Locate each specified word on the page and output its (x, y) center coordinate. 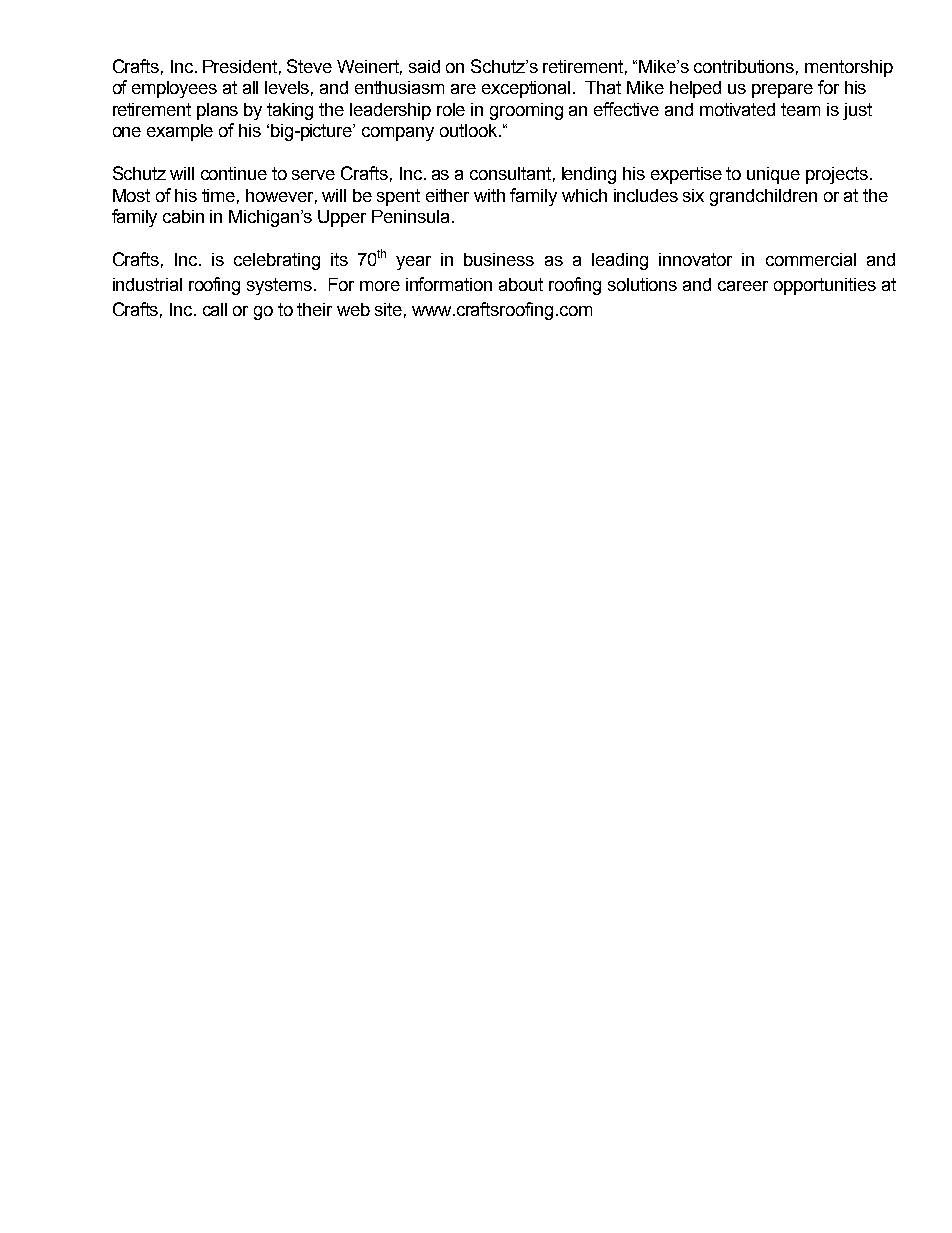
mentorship (849, 68)
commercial (811, 259)
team (800, 109)
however (281, 196)
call (215, 309)
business (499, 259)
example (180, 132)
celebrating (277, 261)
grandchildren (763, 197)
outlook (470, 130)
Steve (309, 66)
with (489, 195)
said (424, 66)
